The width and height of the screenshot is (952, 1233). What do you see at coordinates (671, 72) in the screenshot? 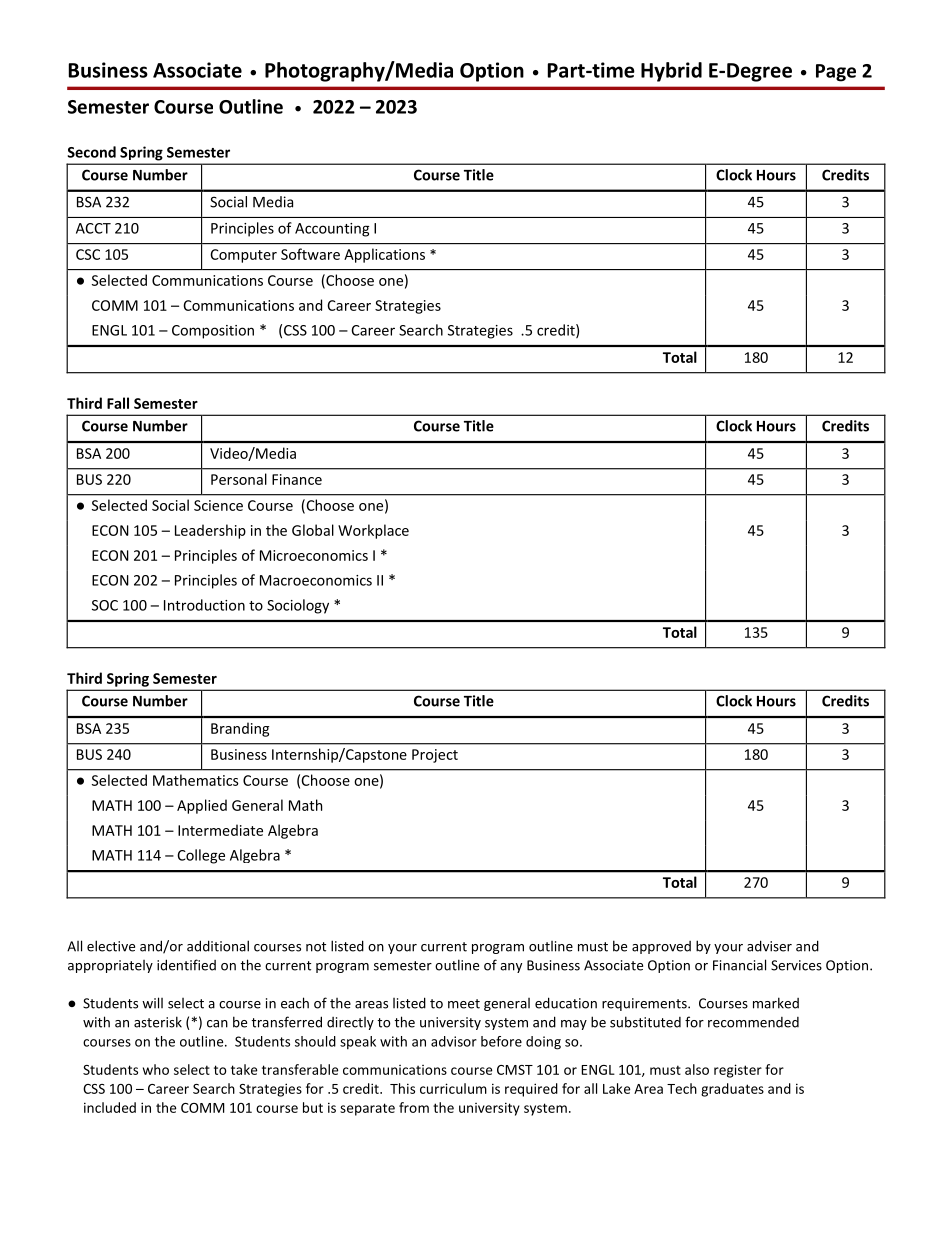
I see `Hybrid` at bounding box center [671, 72].
